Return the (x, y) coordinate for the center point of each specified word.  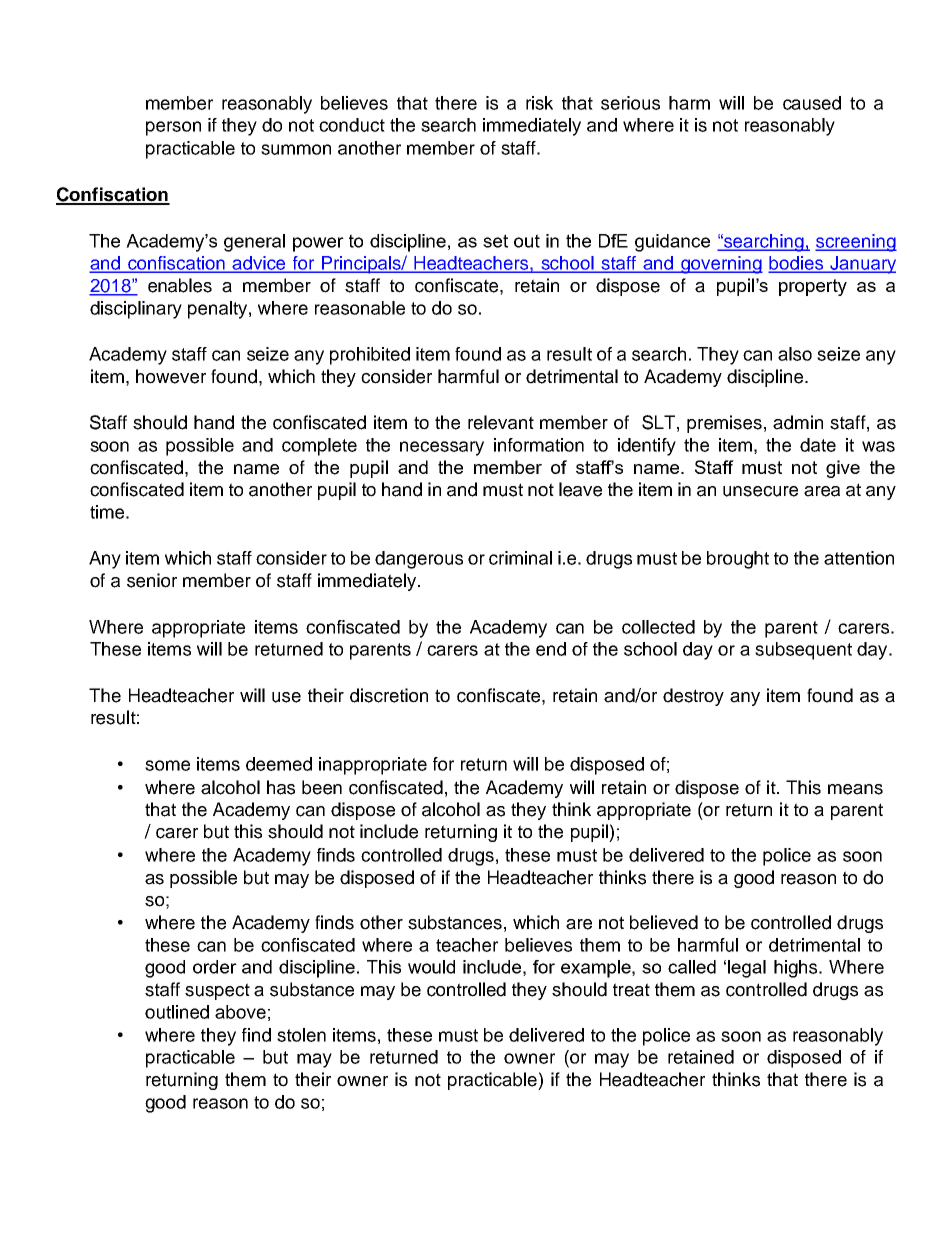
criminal (520, 558)
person (173, 128)
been (322, 787)
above (240, 1012)
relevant (501, 422)
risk (539, 103)
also (795, 354)
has (281, 787)
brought (738, 560)
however (171, 376)
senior (152, 580)
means (855, 789)
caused (812, 103)
